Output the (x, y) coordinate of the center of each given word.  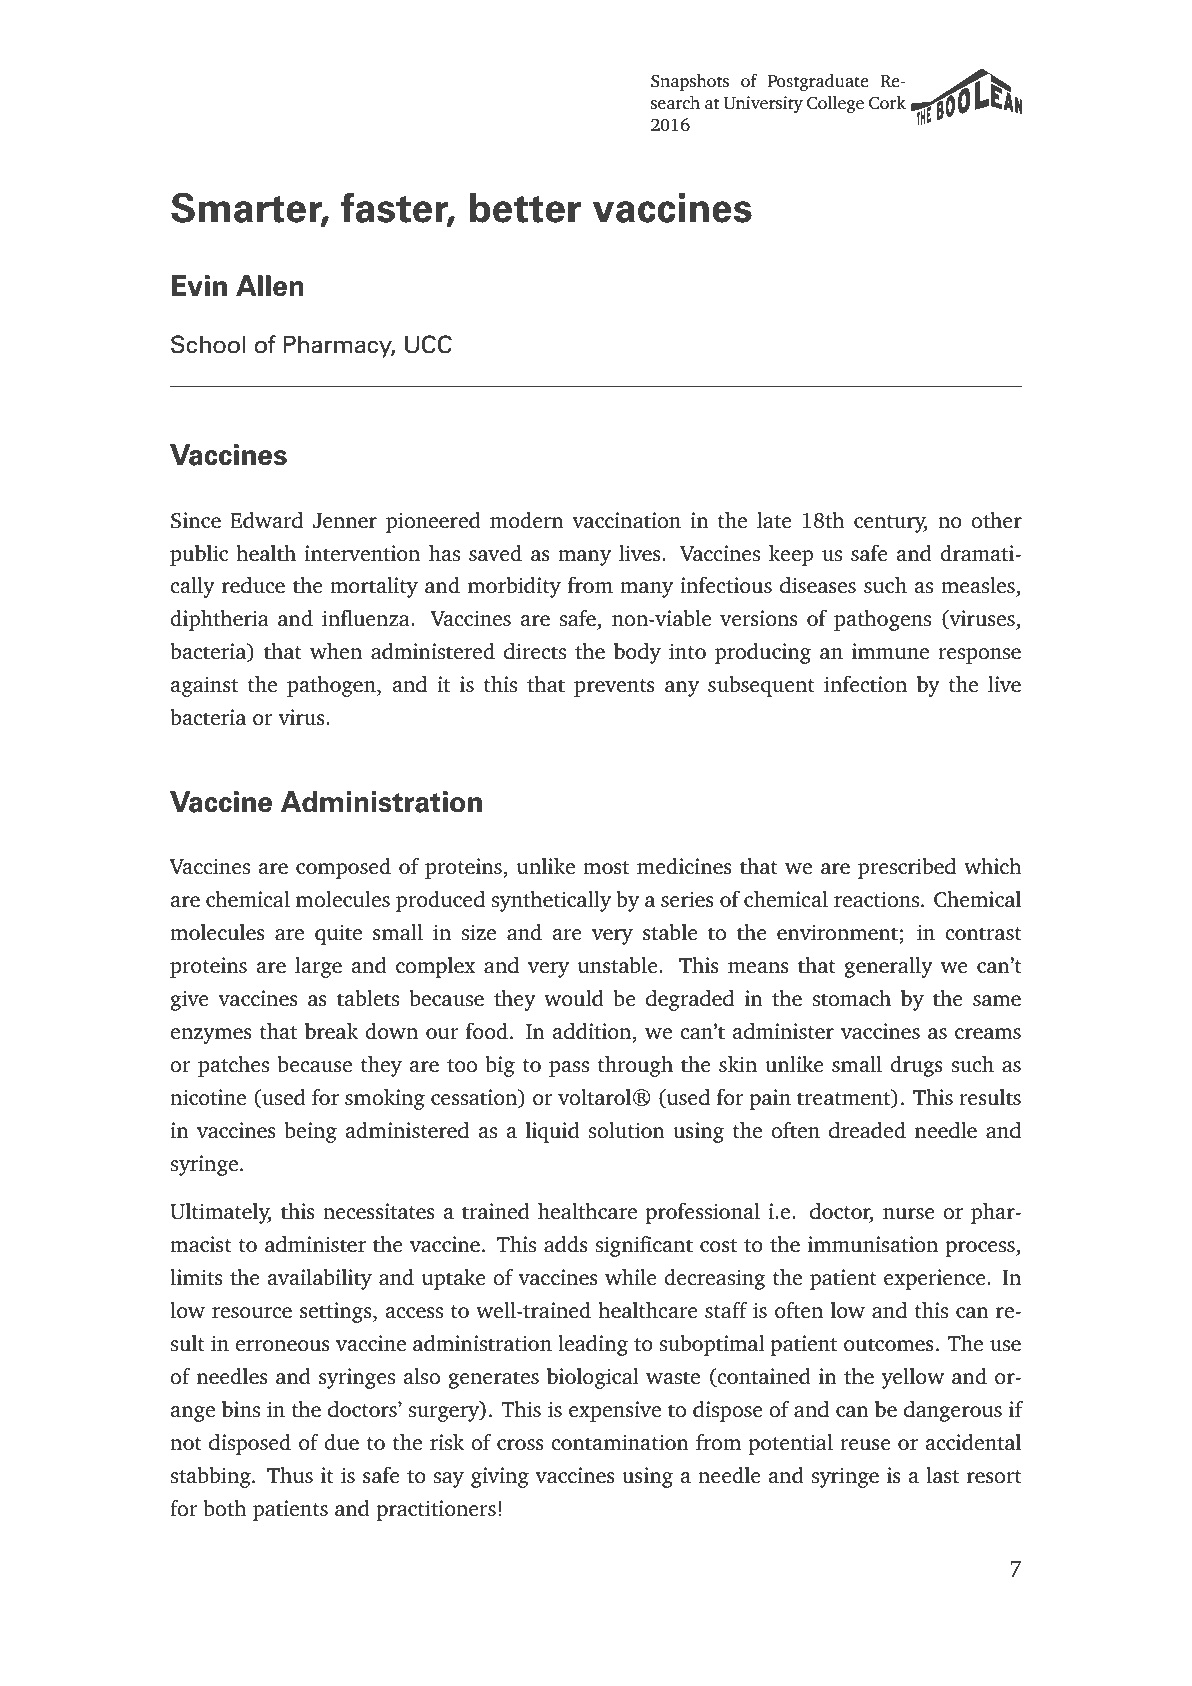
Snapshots (690, 82)
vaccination (626, 520)
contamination (620, 1442)
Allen (270, 286)
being (310, 1132)
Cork (887, 103)
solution (626, 1130)
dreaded (867, 1130)
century (890, 524)
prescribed (907, 868)
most (606, 868)
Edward (266, 520)
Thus (290, 1475)
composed (343, 868)
